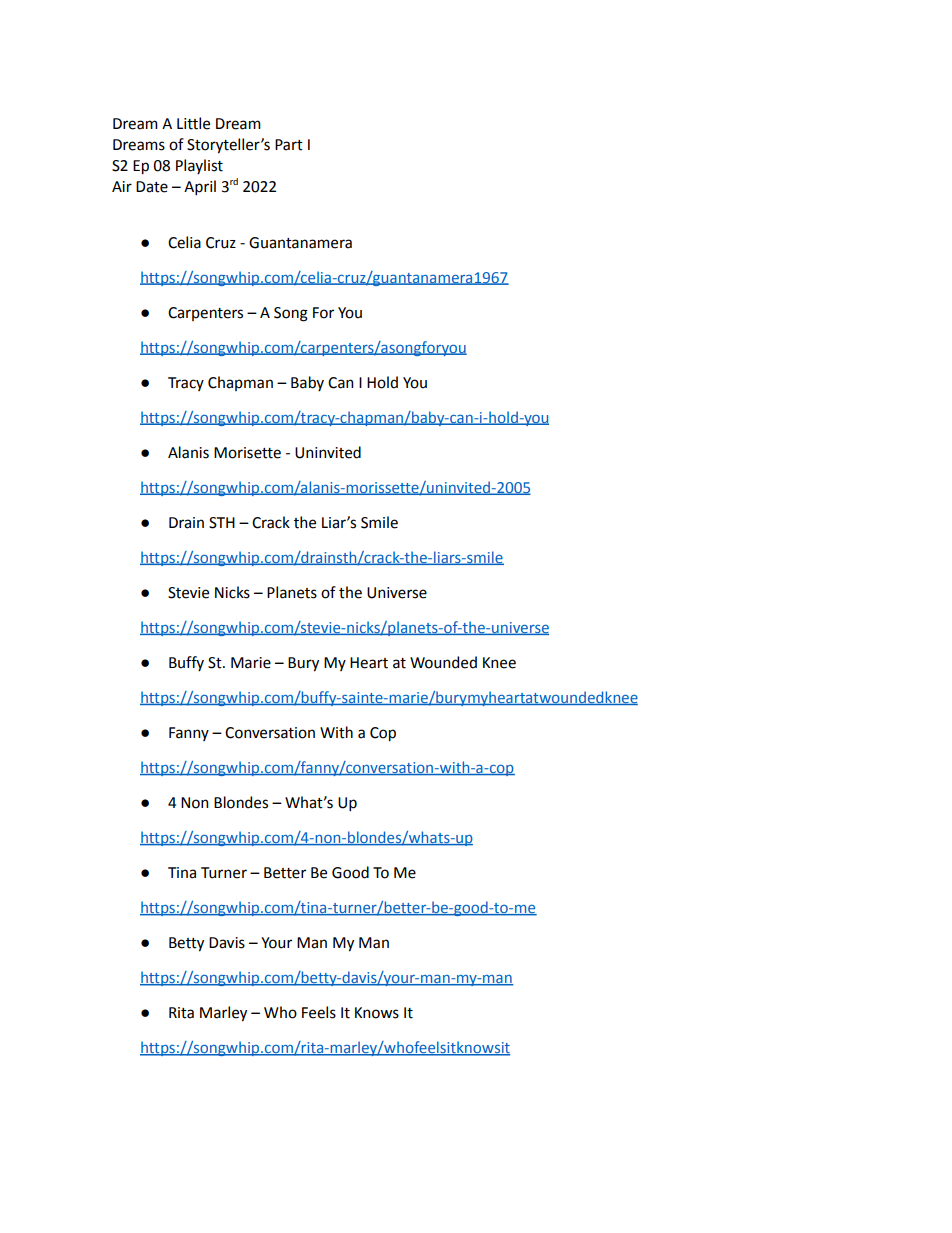 This image has height=1233, width=952. What do you see at coordinates (122, 186) in the image?
I see `Air` at bounding box center [122, 186].
